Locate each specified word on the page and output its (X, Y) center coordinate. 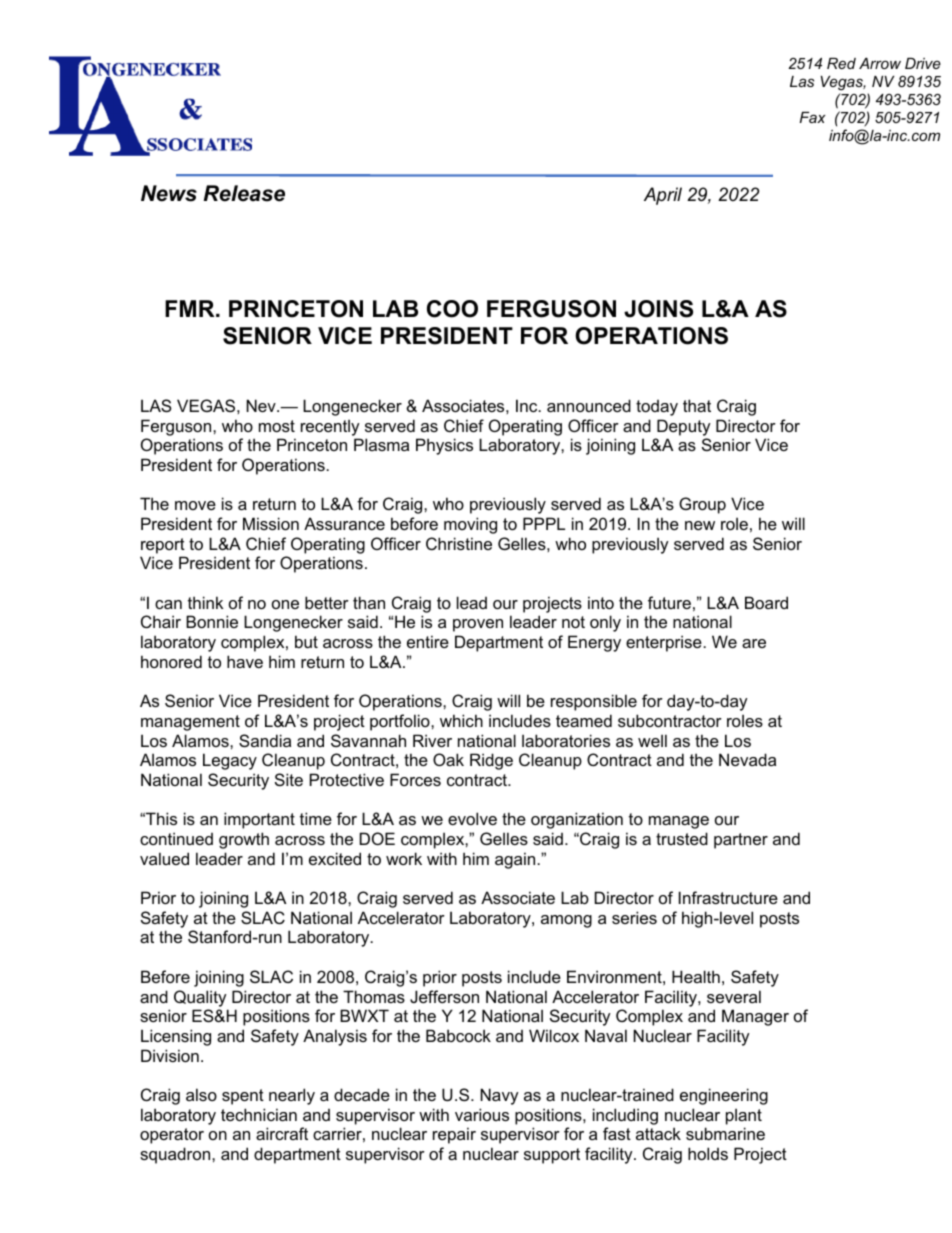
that (697, 405)
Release (244, 193)
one (285, 604)
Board (766, 602)
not (573, 622)
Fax (813, 117)
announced (589, 405)
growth (244, 840)
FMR (191, 308)
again (516, 860)
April (663, 196)
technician (259, 1114)
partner (741, 841)
